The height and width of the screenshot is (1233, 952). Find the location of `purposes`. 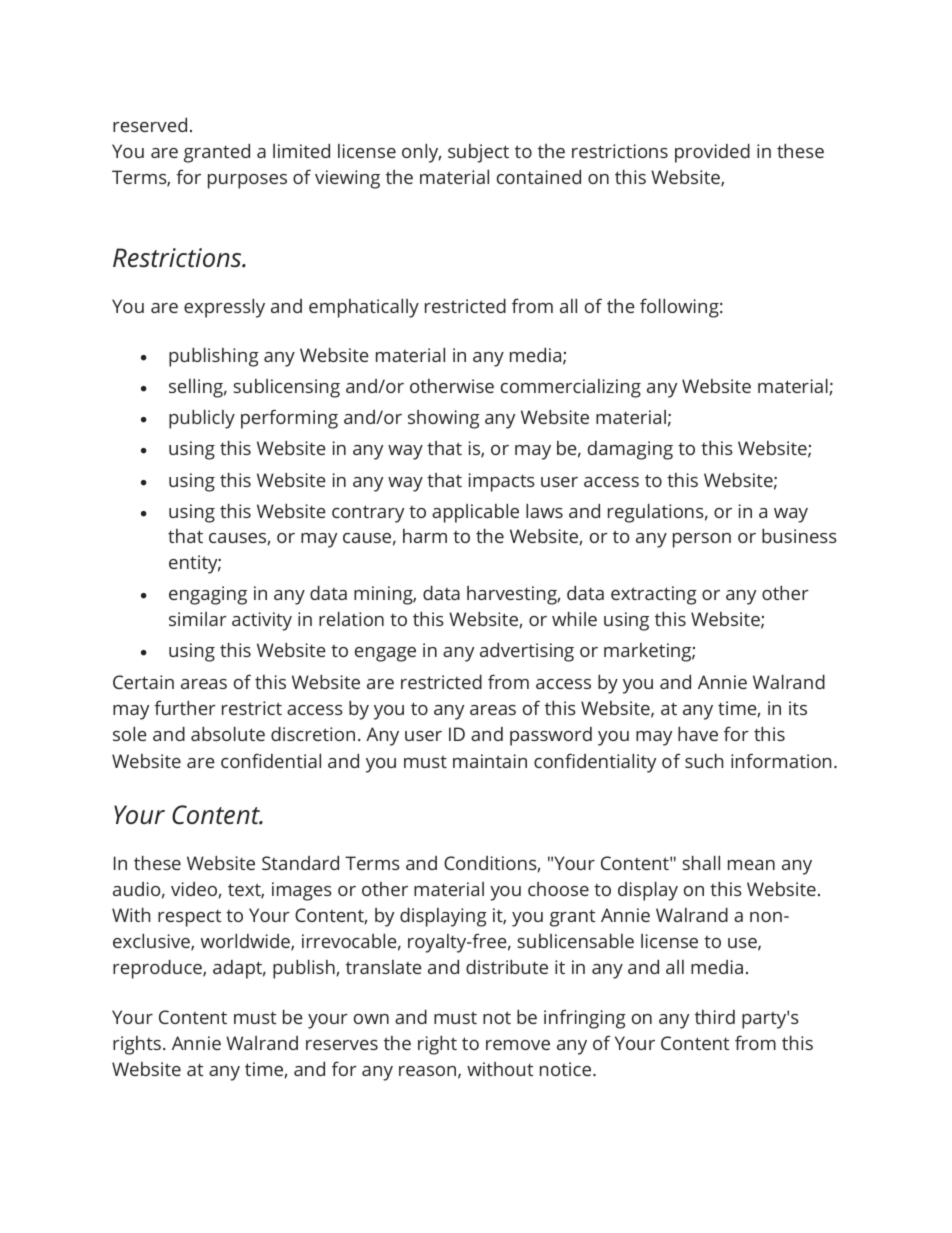

purposes is located at coordinates (247, 181).
